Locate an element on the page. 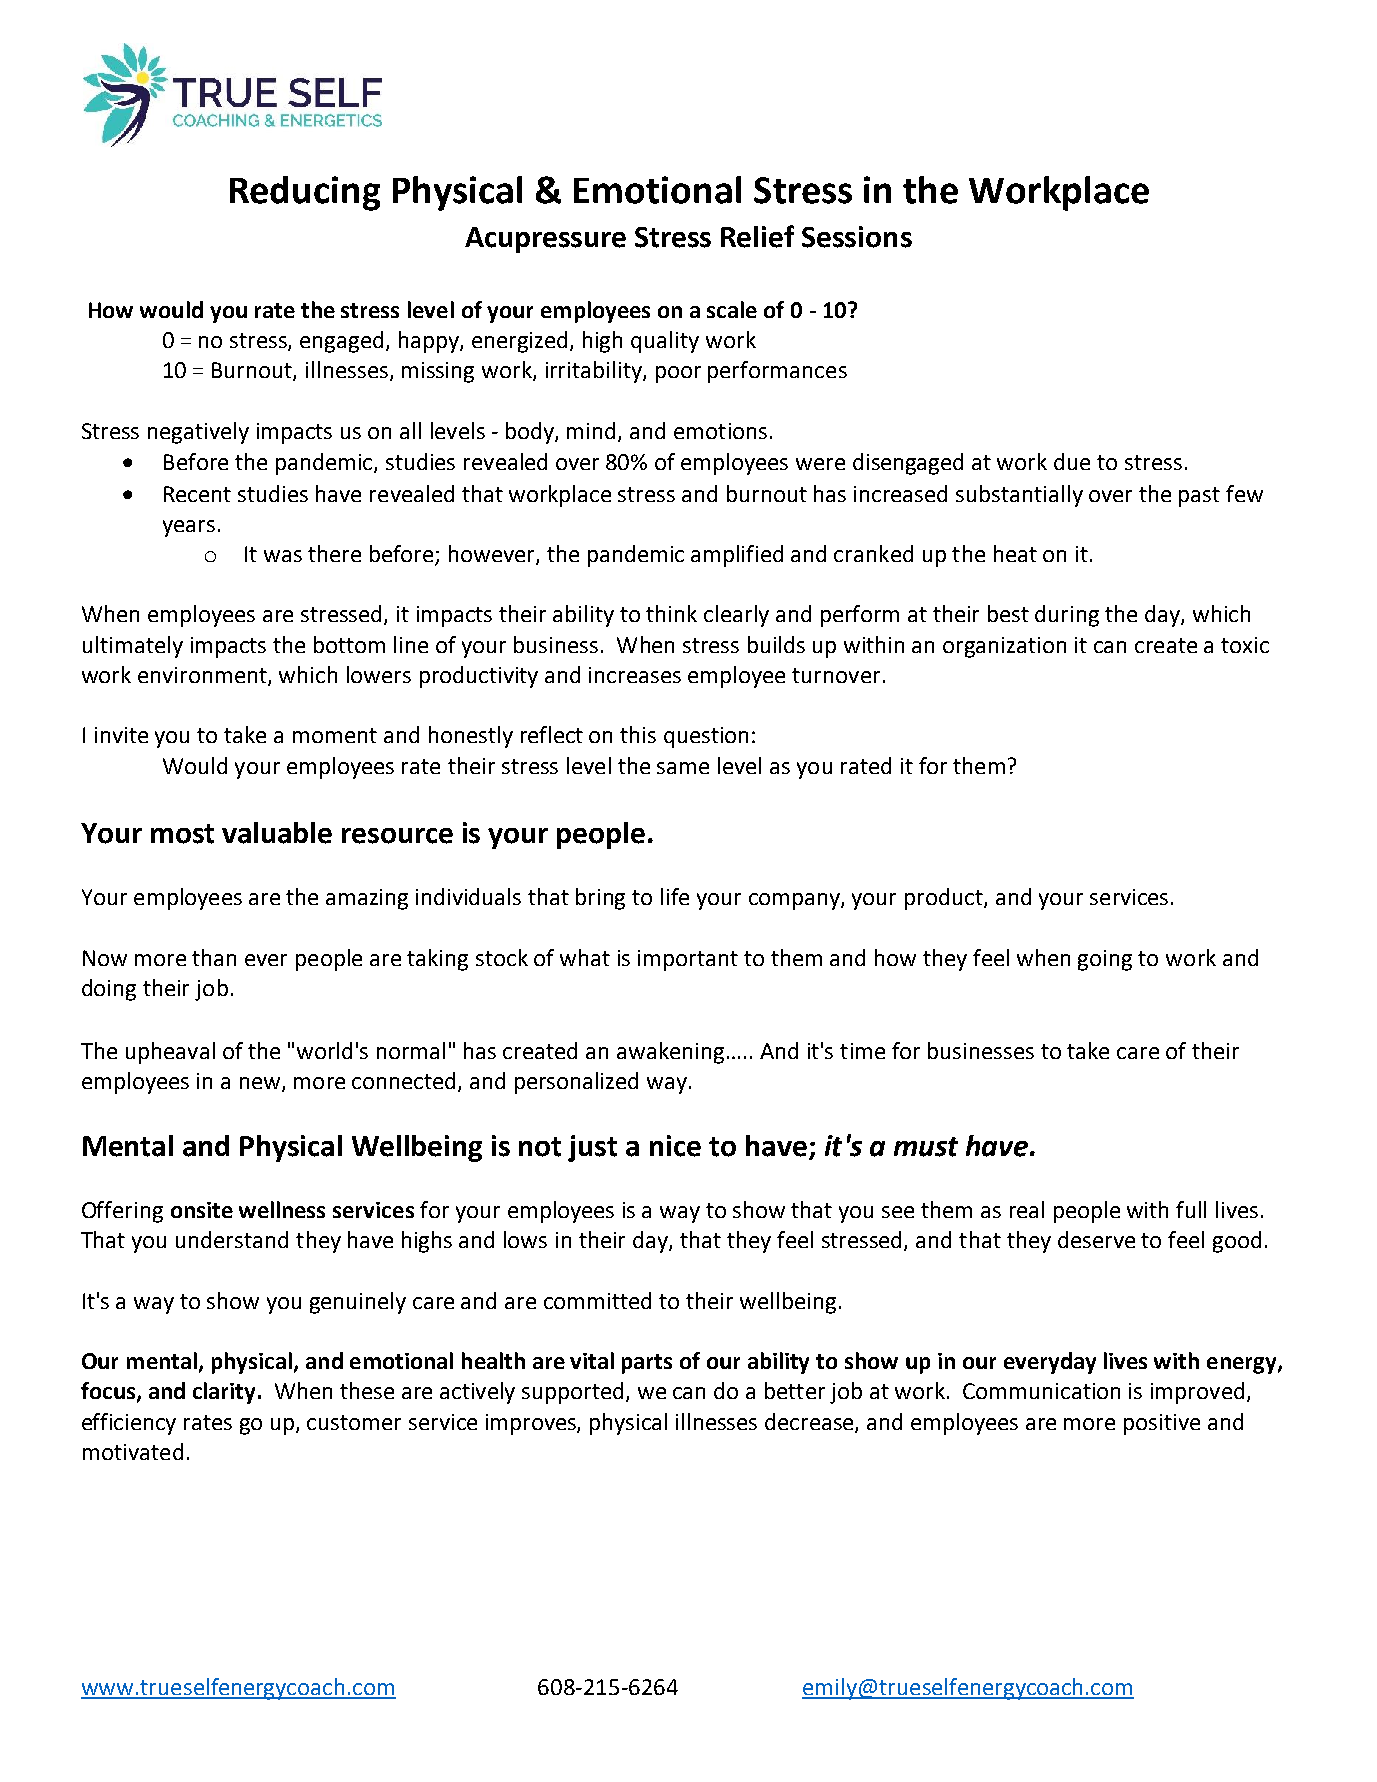  Relief is located at coordinates (757, 236).
